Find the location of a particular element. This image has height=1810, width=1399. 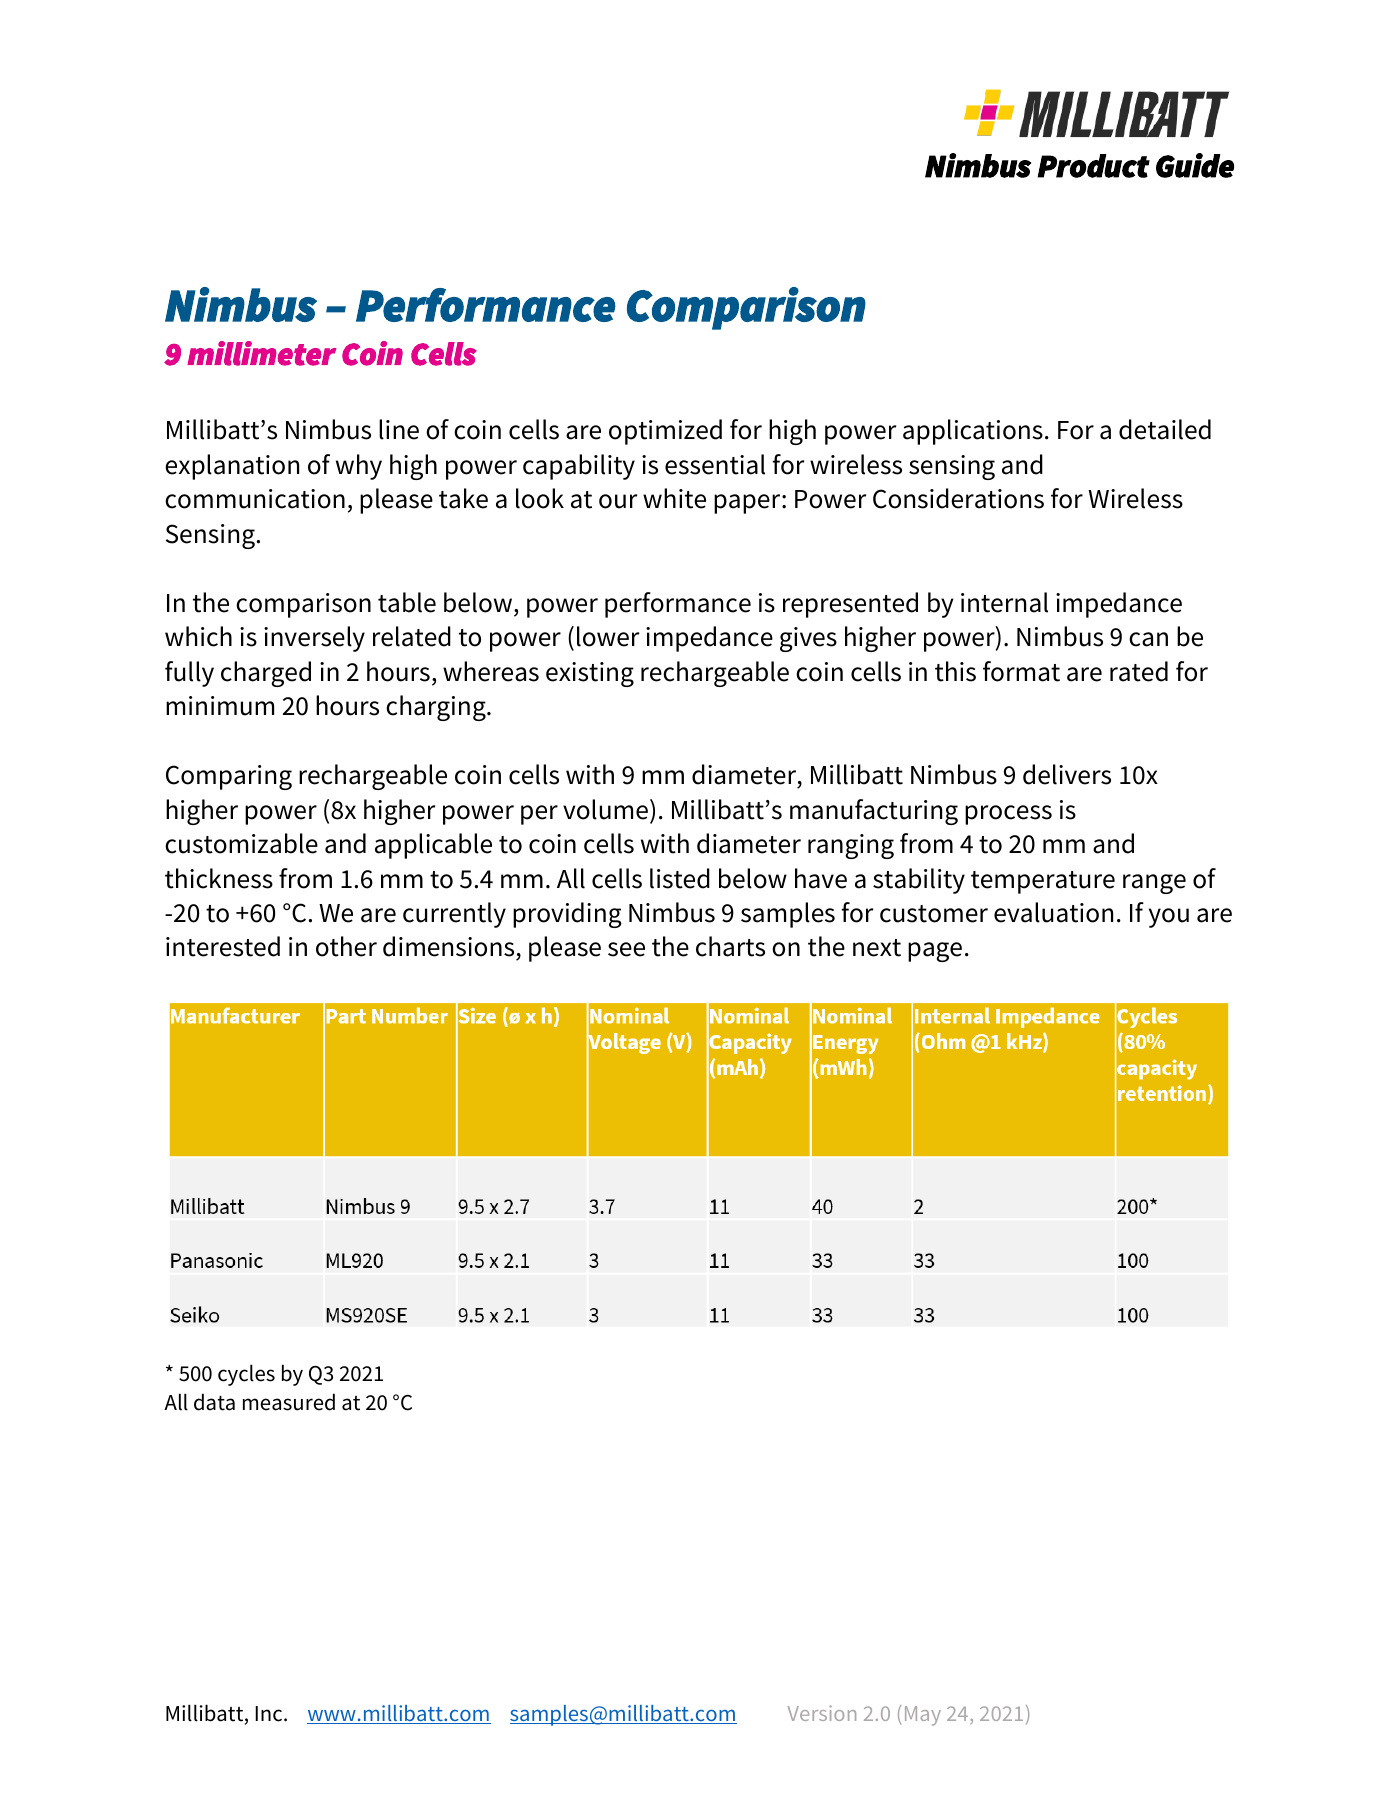

Product is located at coordinates (1094, 166).
